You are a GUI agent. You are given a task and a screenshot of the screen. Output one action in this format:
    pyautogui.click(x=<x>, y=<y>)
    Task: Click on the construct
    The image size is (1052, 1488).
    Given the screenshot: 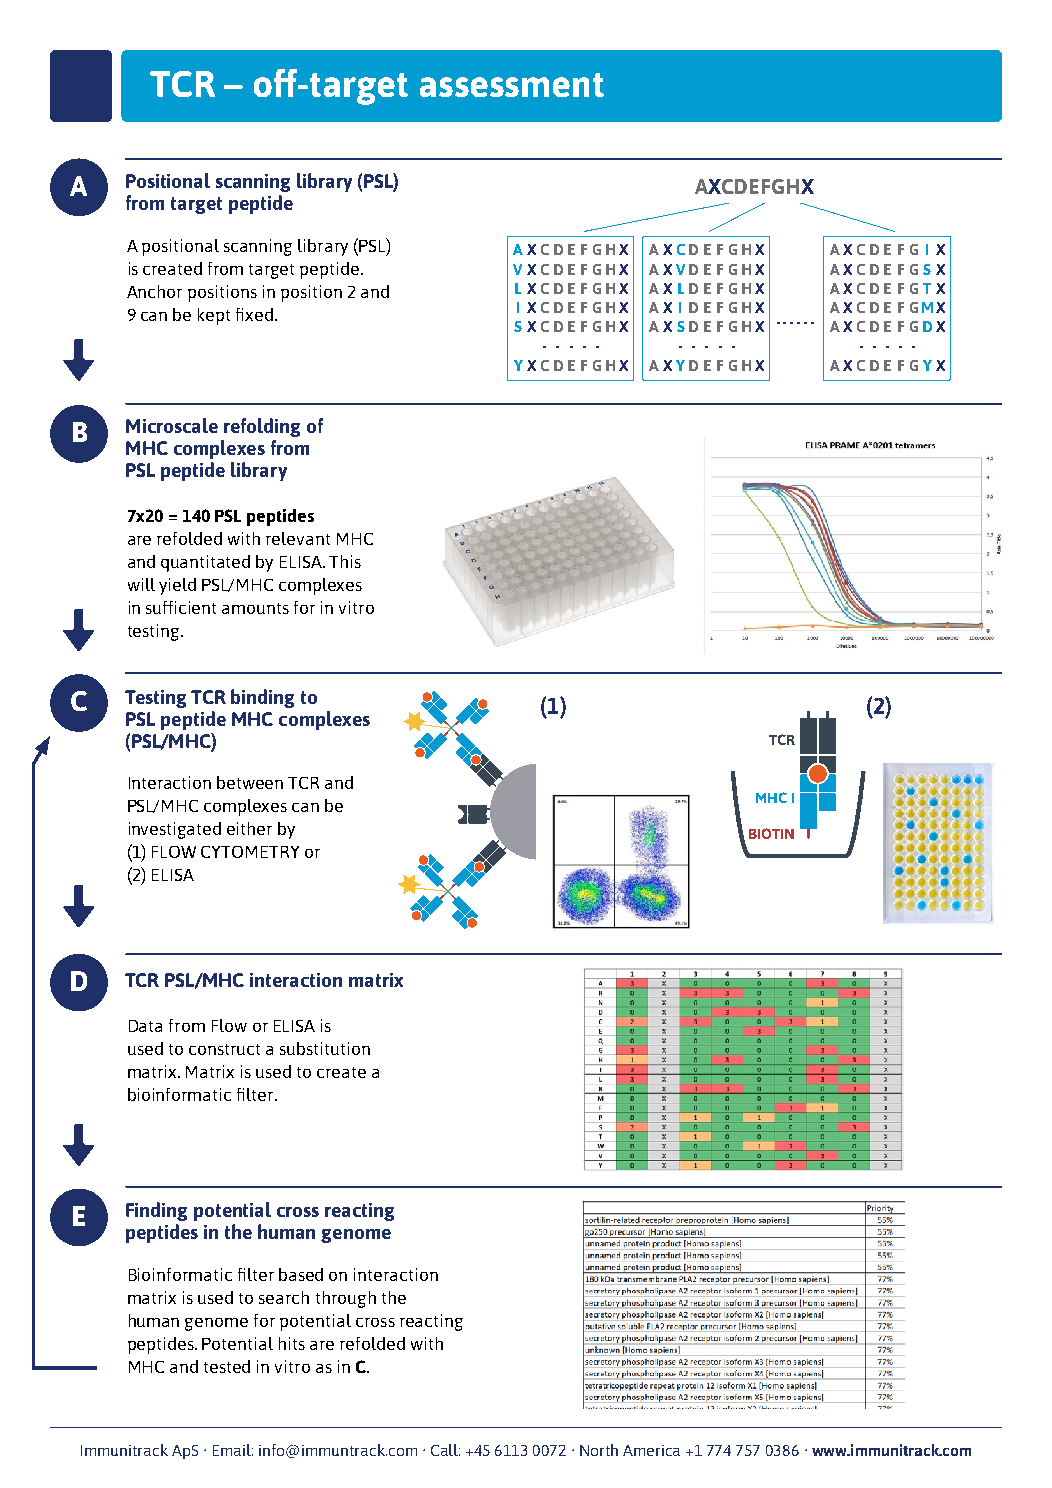 What is the action you would take?
    pyautogui.click(x=224, y=1049)
